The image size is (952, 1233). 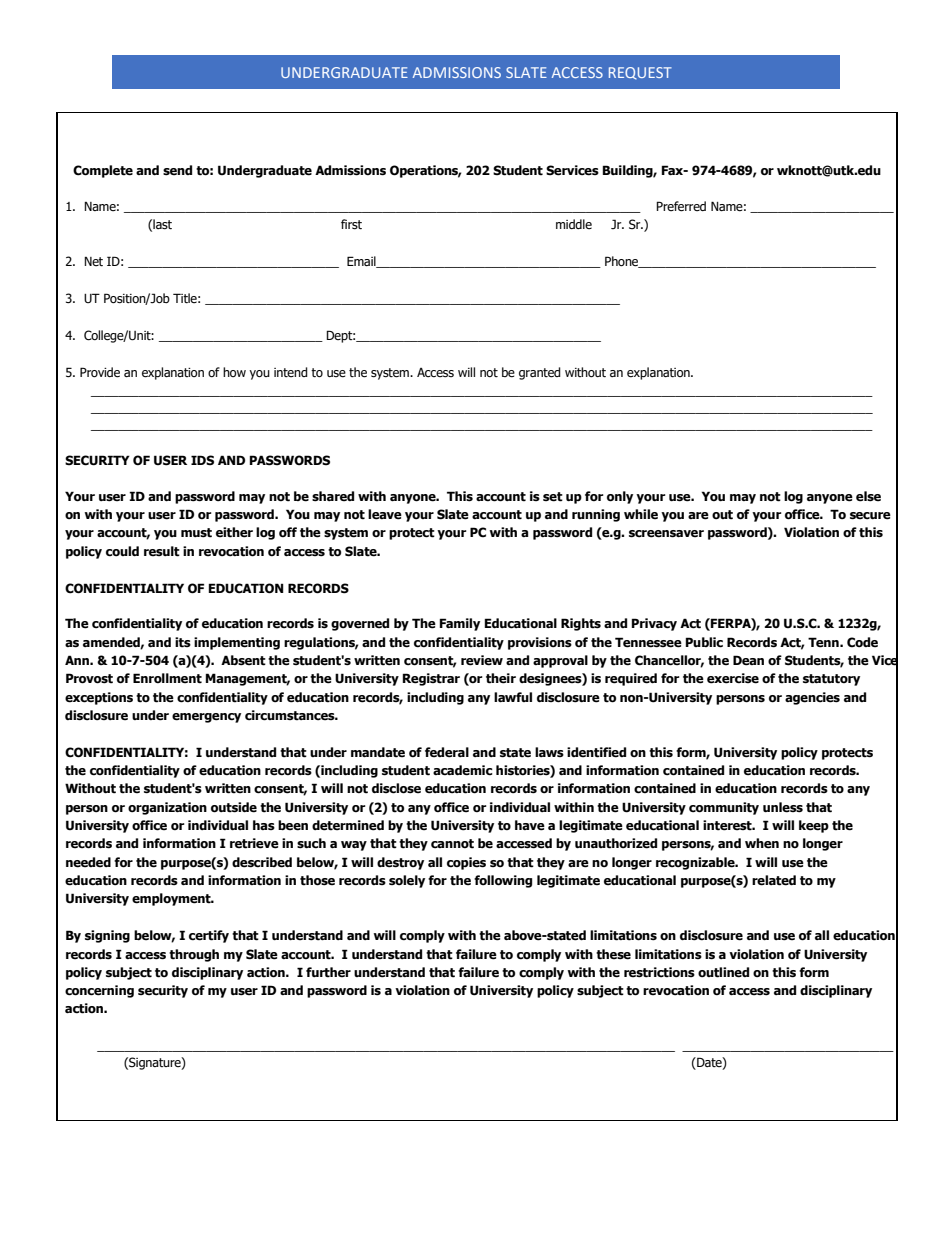 What do you see at coordinates (447, 752) in the page?
I see `federal` at bounding box center [447, 752].
